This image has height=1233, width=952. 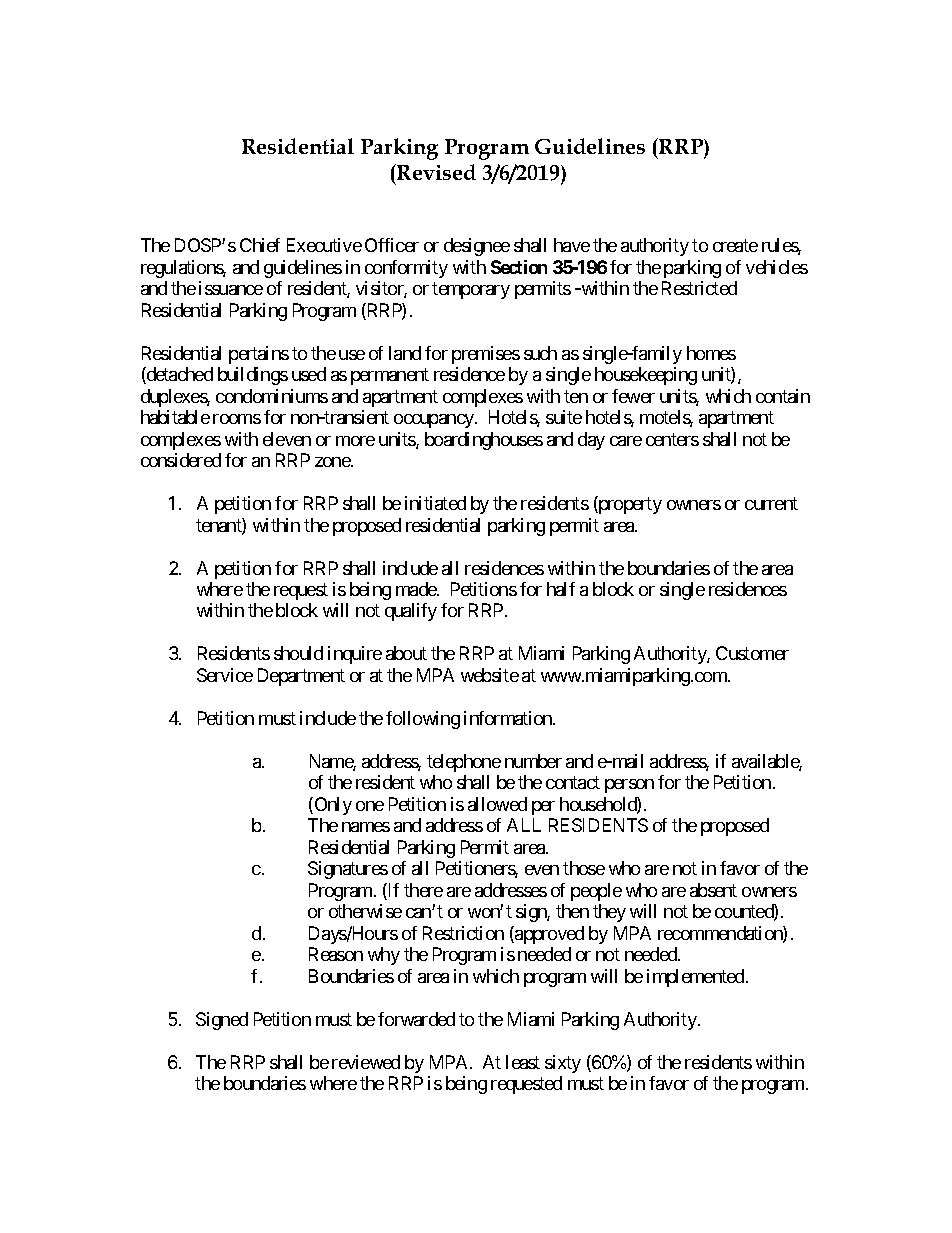 What do you see at coordinates (752, 653) in the image?
I see `Customer` at bounding box center [752, 653].
